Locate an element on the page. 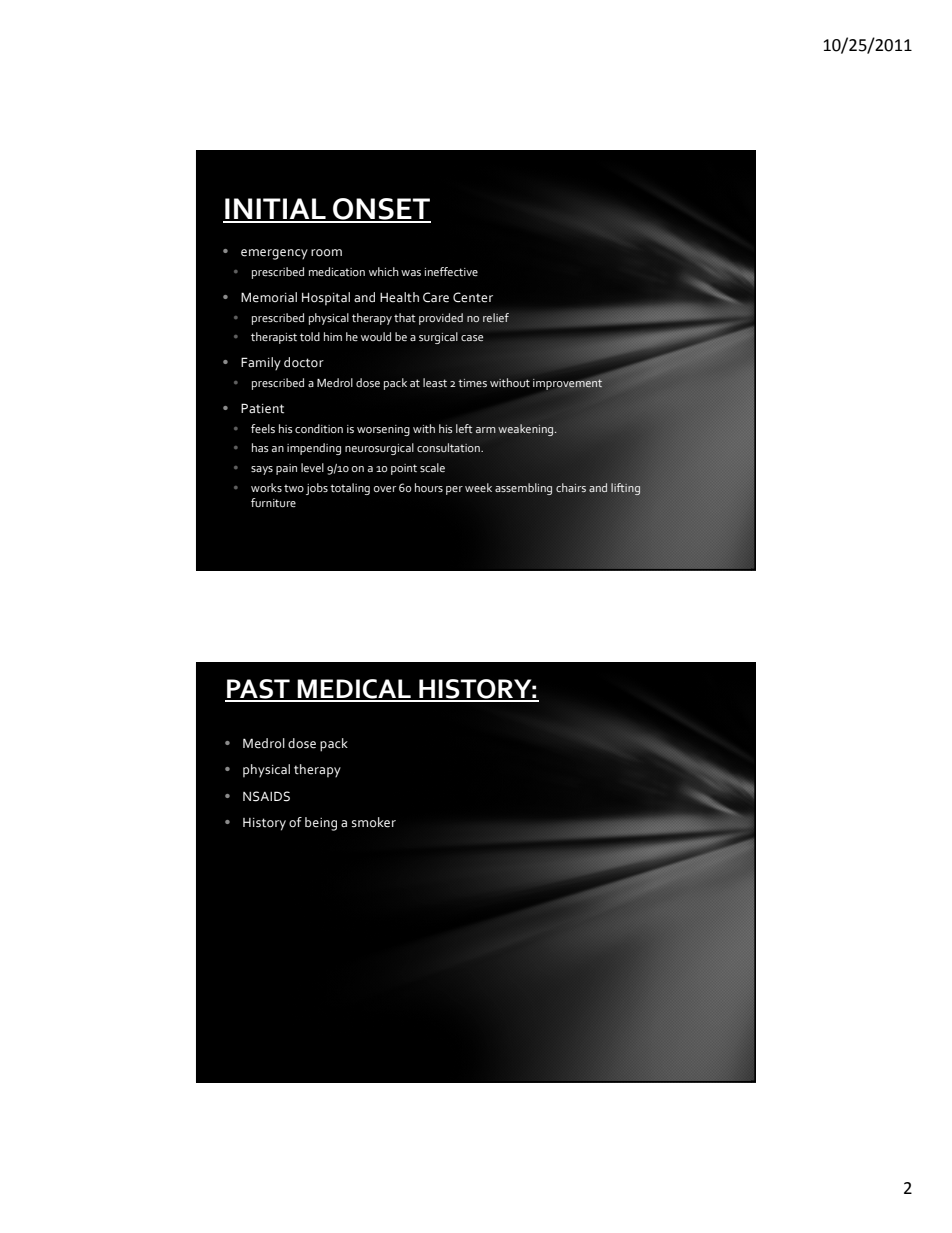 This image has width=952, height=1233. lifting is located at coordinates (625, 489).
